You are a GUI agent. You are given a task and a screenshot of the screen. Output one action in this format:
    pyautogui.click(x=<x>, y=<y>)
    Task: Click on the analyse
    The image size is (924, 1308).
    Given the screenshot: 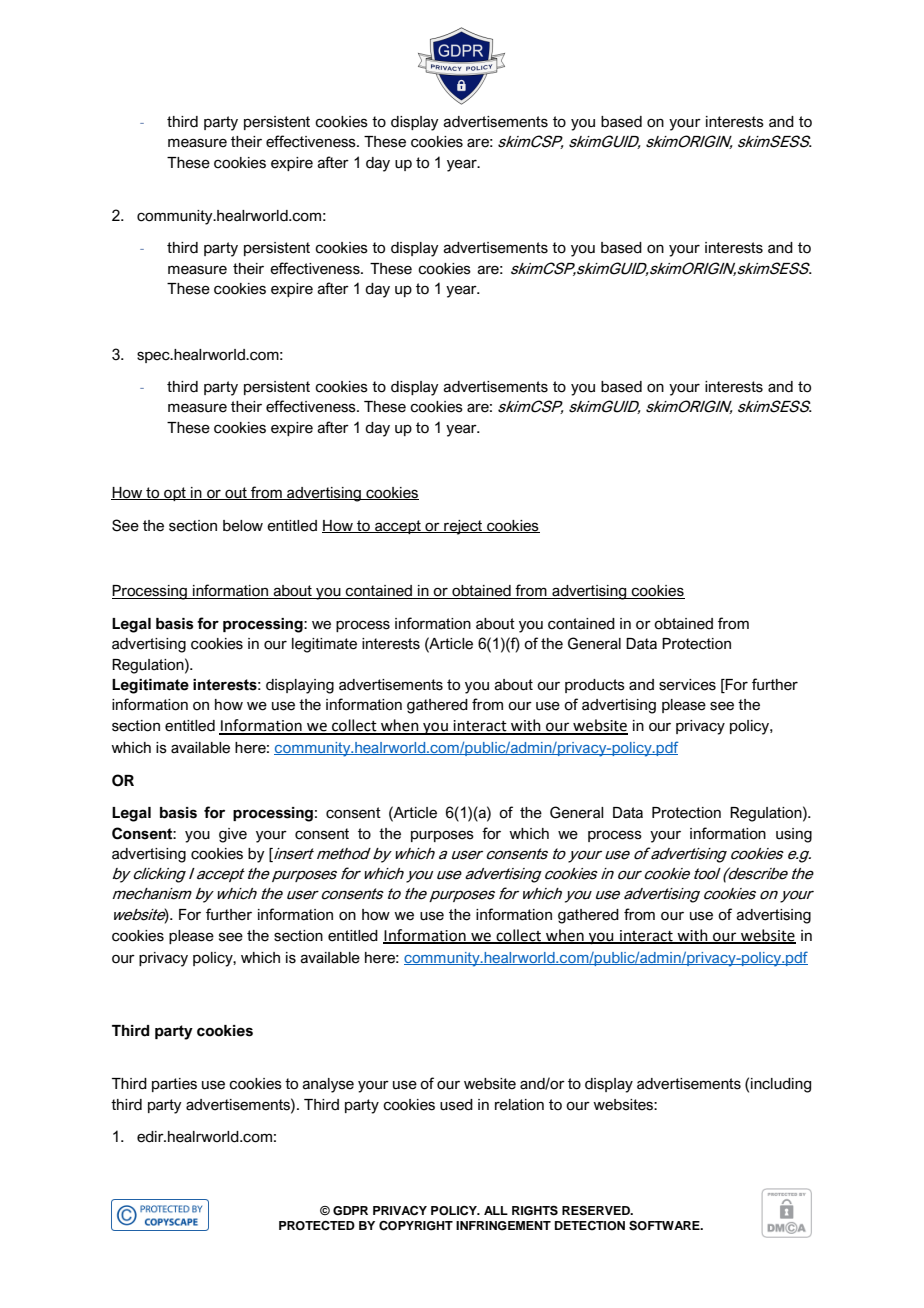 What is the action you would take?
    pyautogui.click(x=328, y=1085)
